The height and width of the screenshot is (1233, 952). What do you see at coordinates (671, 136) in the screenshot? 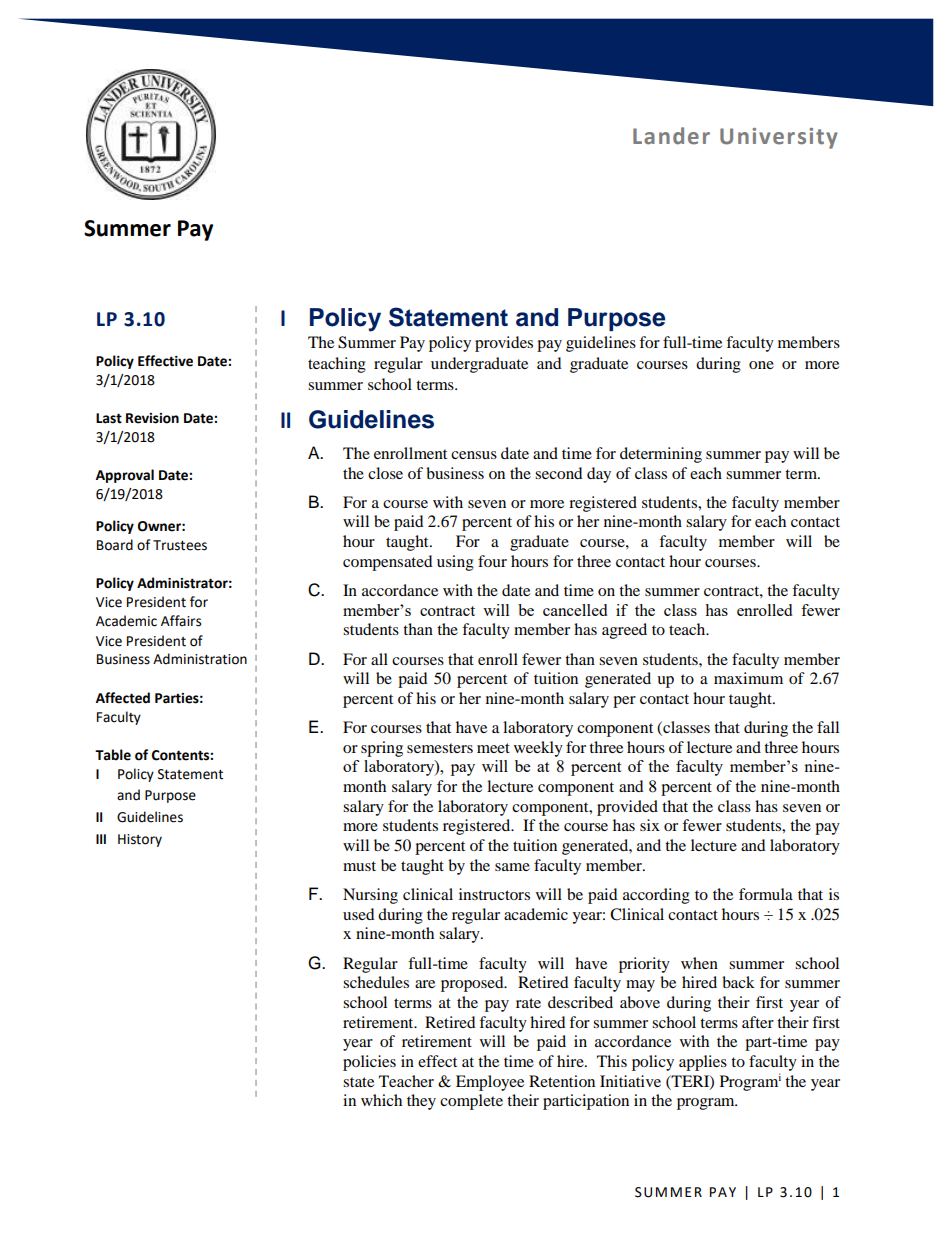
I see `Lander` at bounding box center [671, 136].
